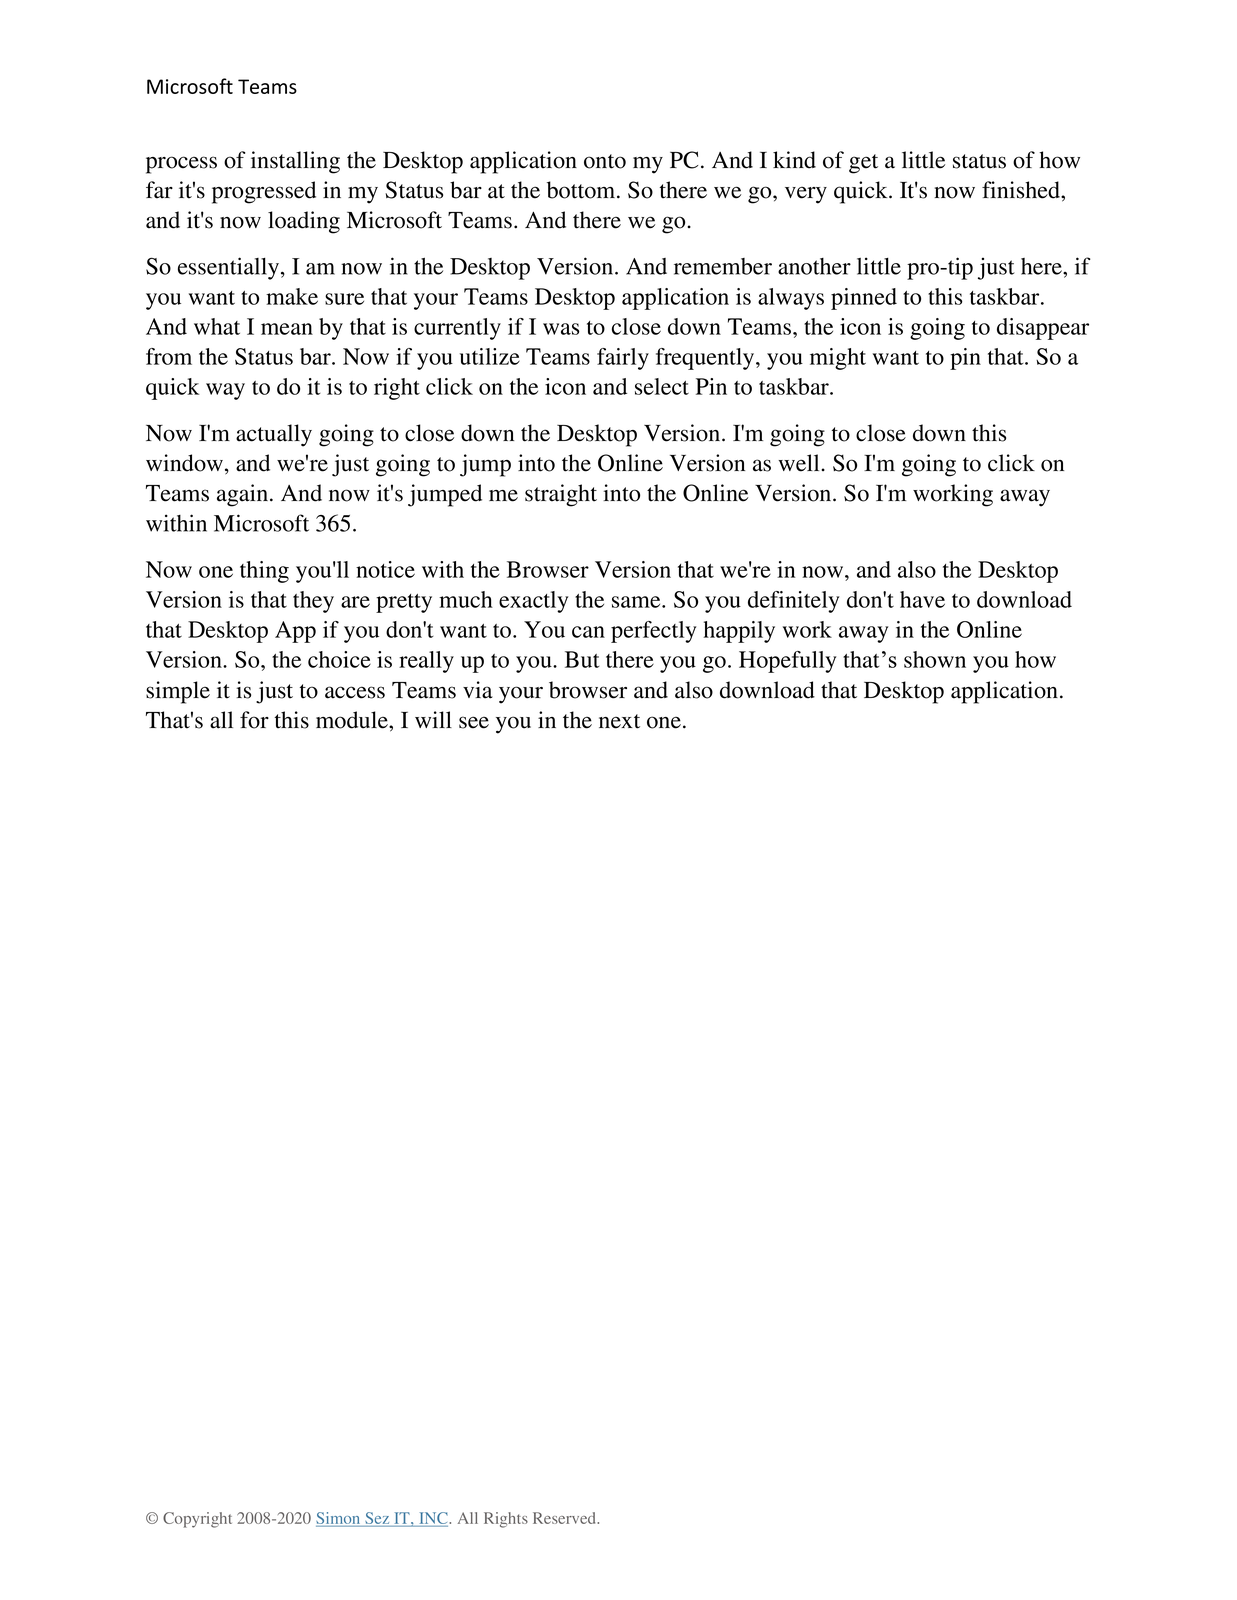 The image size is (1237, 1600). Describe the element at coordinates (935, 659) in the screenshot. I see `shown` at that location.
